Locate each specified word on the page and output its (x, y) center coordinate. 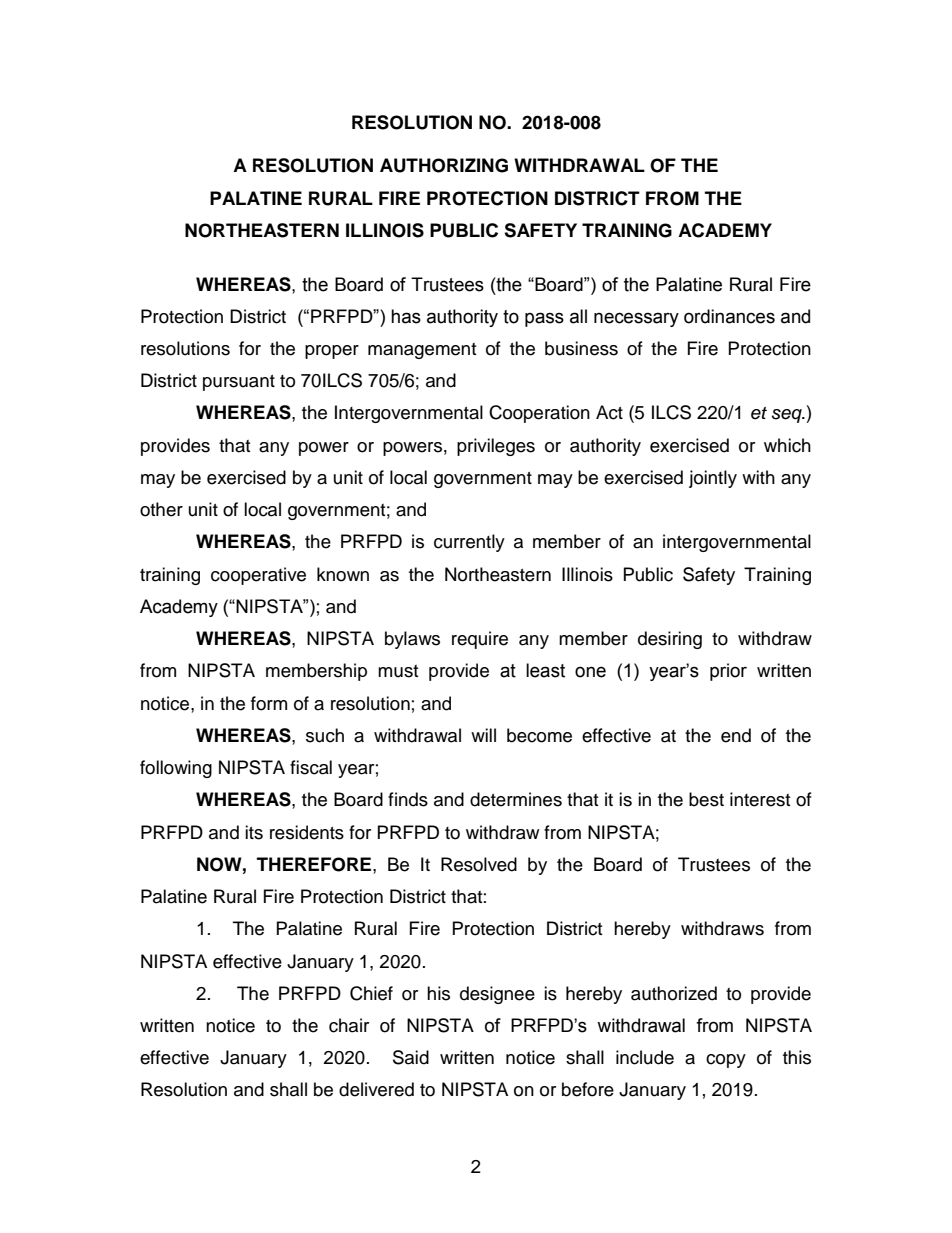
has (406, 316)
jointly (713, 479)
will (483, 735)
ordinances (729, 316)
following (176, 769)
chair (349, 1025)
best (706, 799)
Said (411, 1057)
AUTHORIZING (444, 165)
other (161, 509)
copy (726, 1061)
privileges (496, 447)
